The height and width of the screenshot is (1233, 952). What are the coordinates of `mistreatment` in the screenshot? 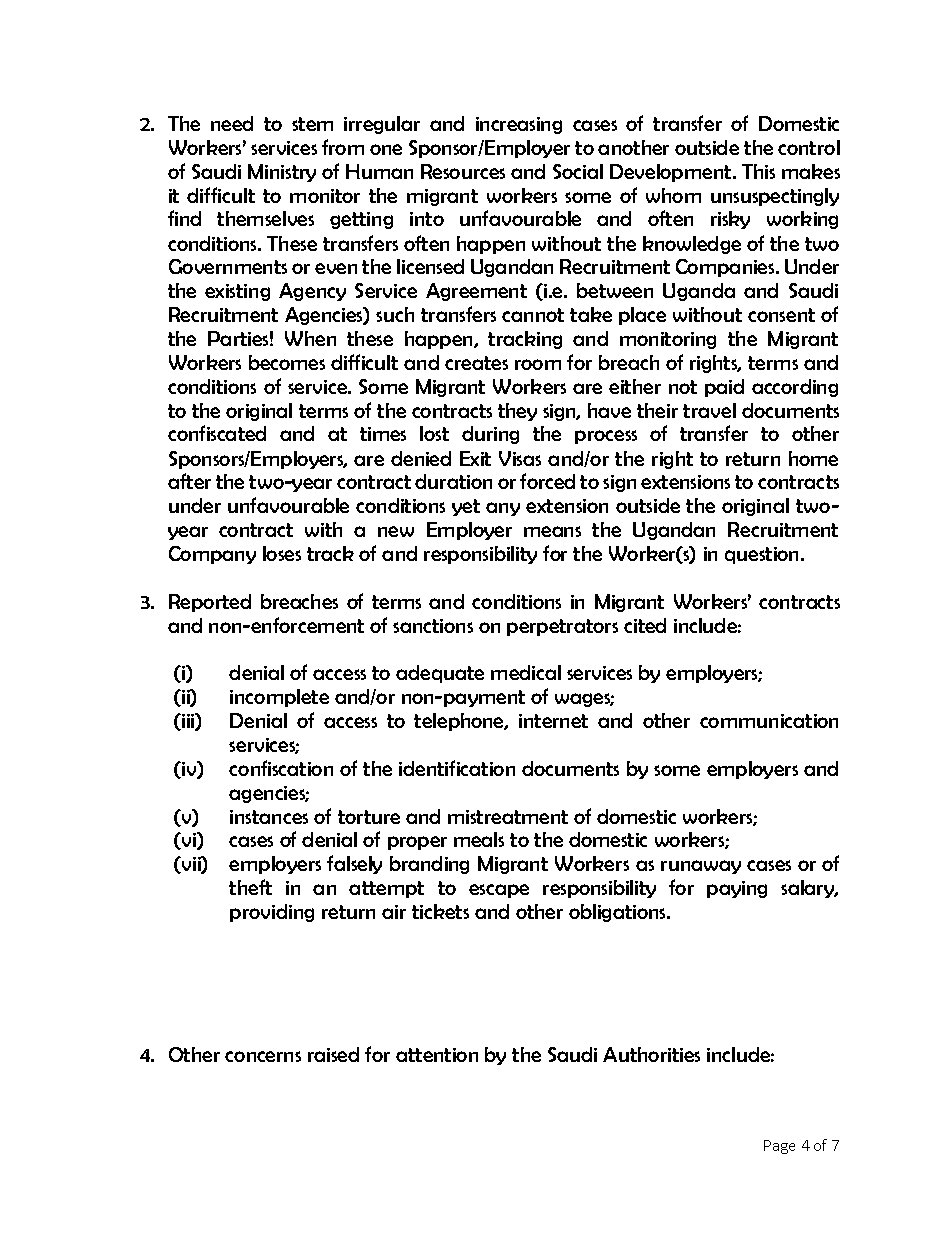 It's located at (508, 817).
